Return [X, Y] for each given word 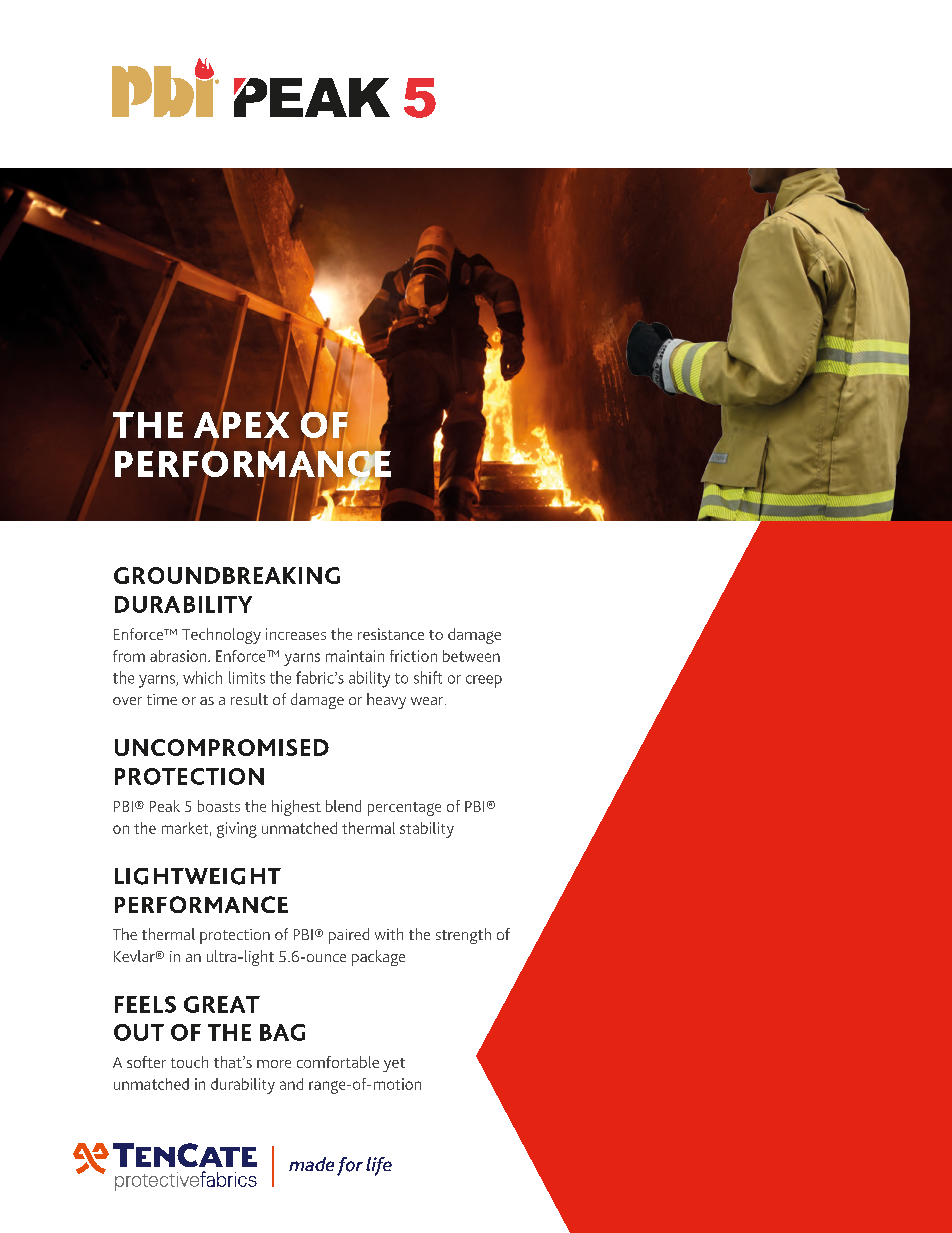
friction [413, 656]
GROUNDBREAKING [227, 575]
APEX [241, 424]
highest [296, 808]
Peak [165, 806]
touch [189, 1062]
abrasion [179, 656]
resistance [391, 634]
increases [296, 634]
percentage [404, 809]
